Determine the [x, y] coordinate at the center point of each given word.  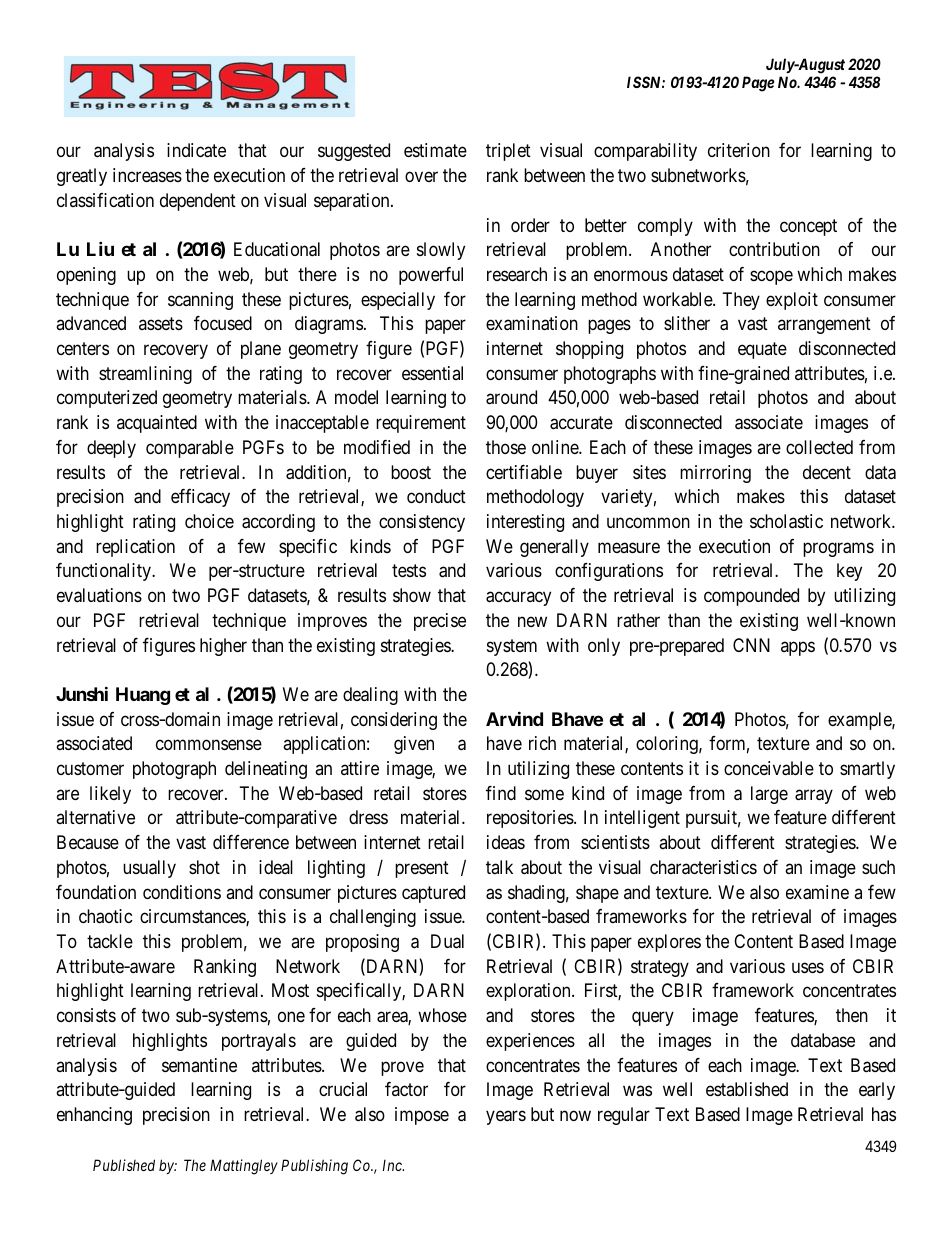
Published [124, 1165]
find [501, 793]
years [506, 1117]
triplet [508, 152]
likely [110, 795]
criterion [739, 150]
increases [147, 175]
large [769, 795]
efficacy [200, 498]
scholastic [786, 521]
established [747, 1089]
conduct [436, 496]
